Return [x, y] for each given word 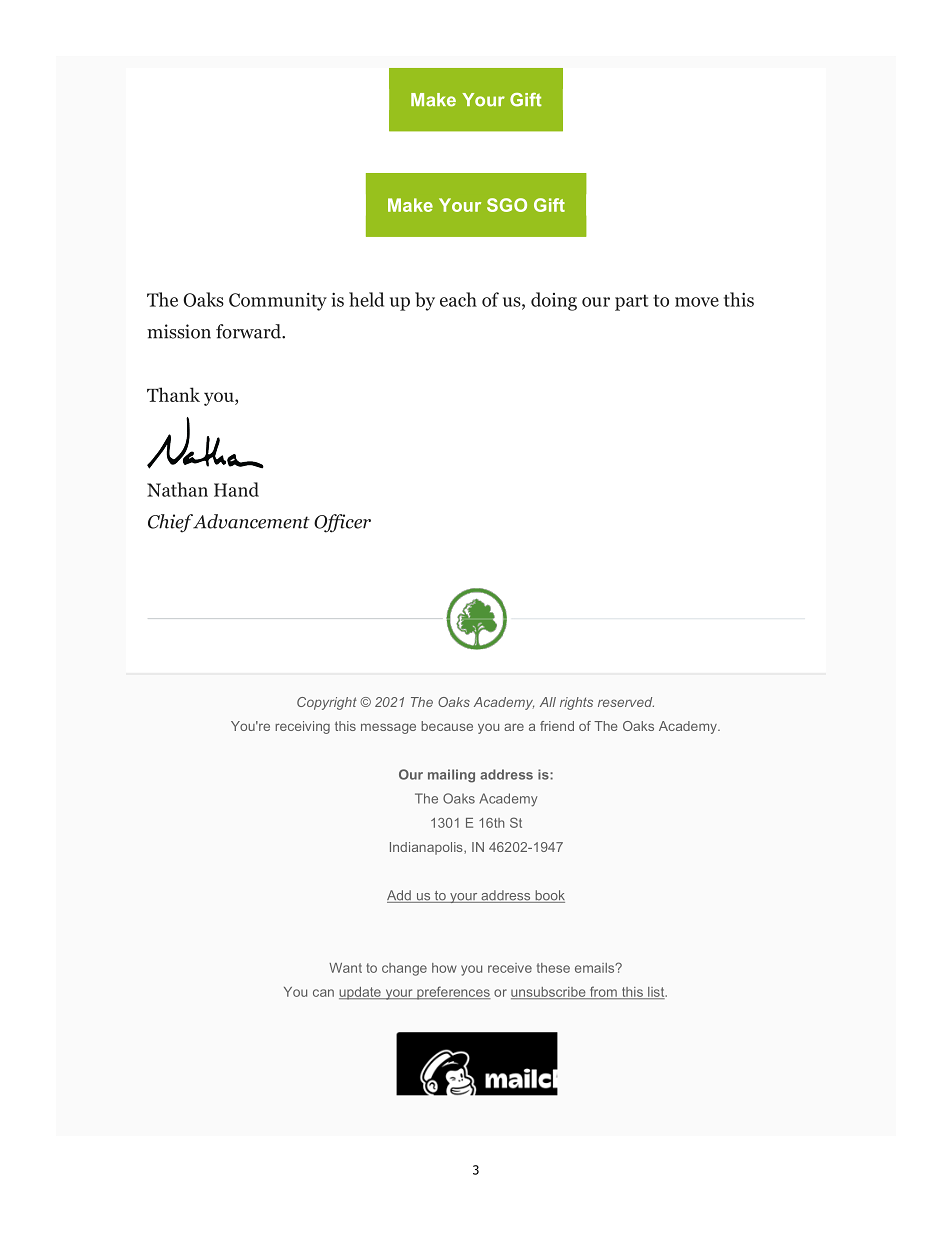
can [323, 993]
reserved [626, 702]
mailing [451, 776]
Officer [342, 523]
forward [250, 331]
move [697, 302]
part [632, 302]
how [444, 968]
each [458, 299]
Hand [236, 489]
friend [557, 726]
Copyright [327, 703]
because [447, 726]
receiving [302, 727]
